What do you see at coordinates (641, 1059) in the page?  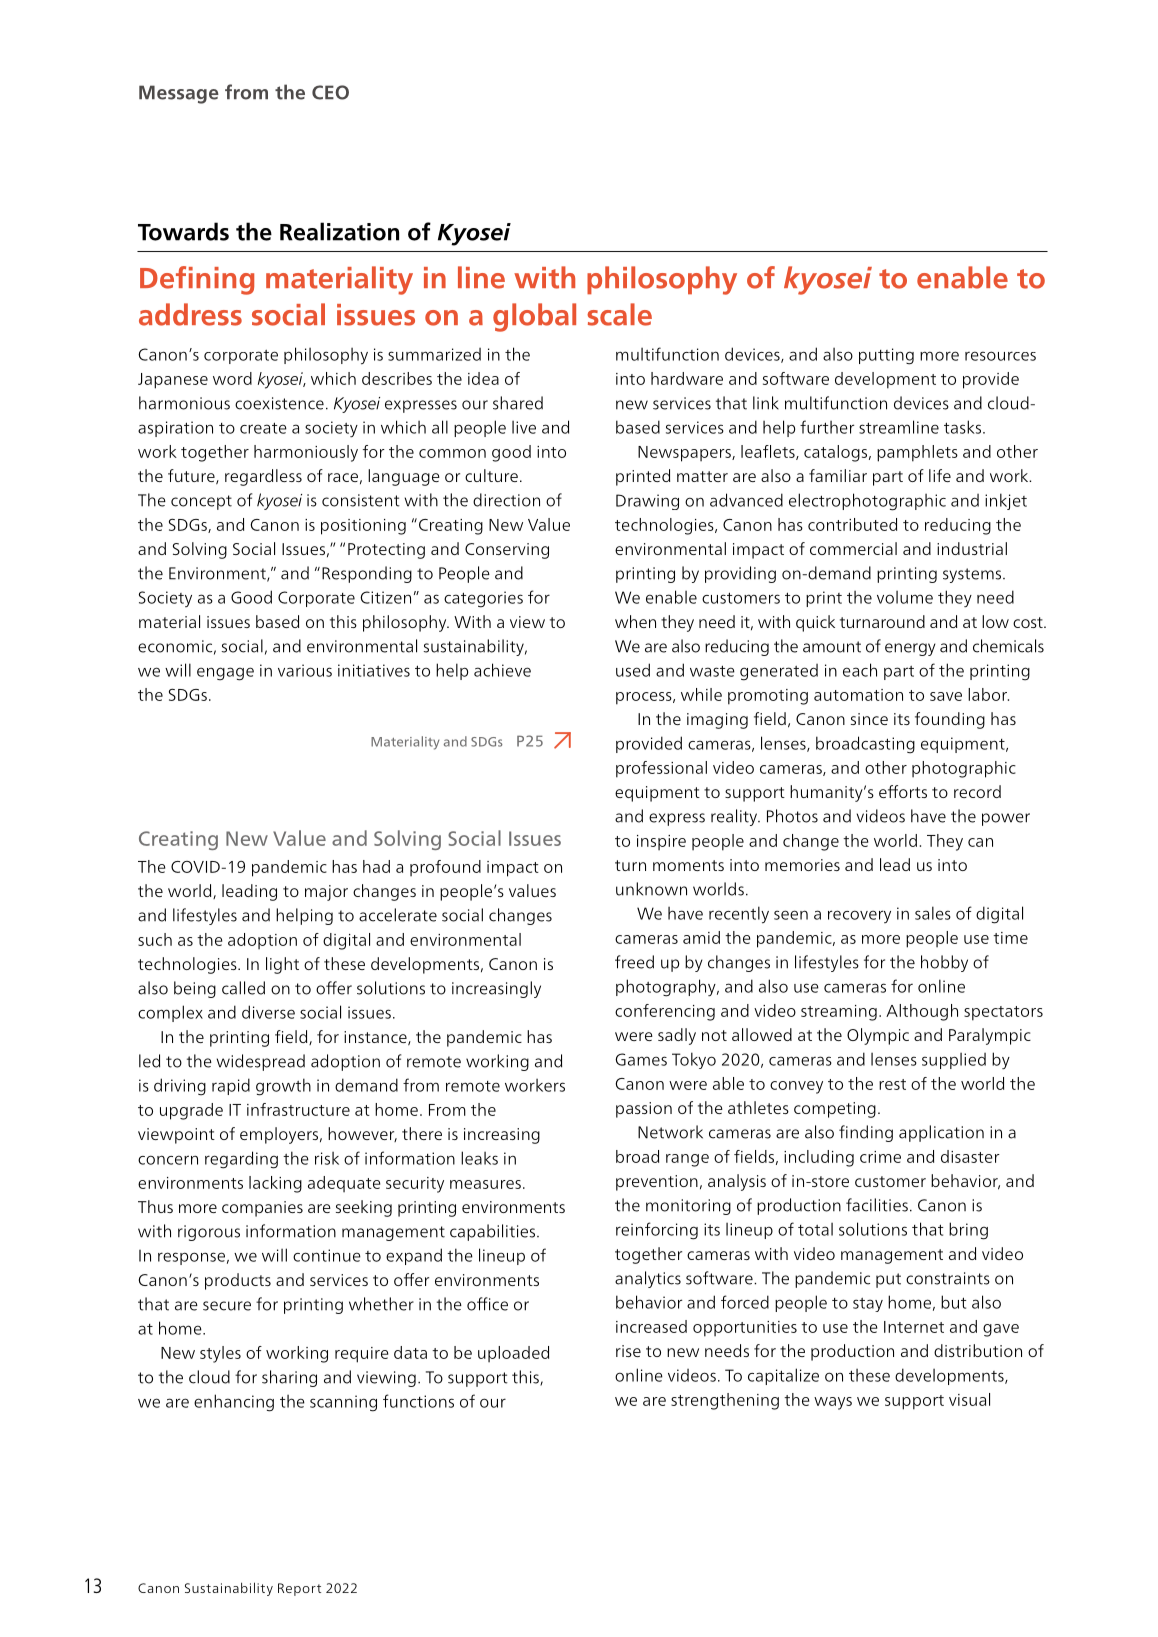 I see `Games` at bounding box center [641, 1059].
